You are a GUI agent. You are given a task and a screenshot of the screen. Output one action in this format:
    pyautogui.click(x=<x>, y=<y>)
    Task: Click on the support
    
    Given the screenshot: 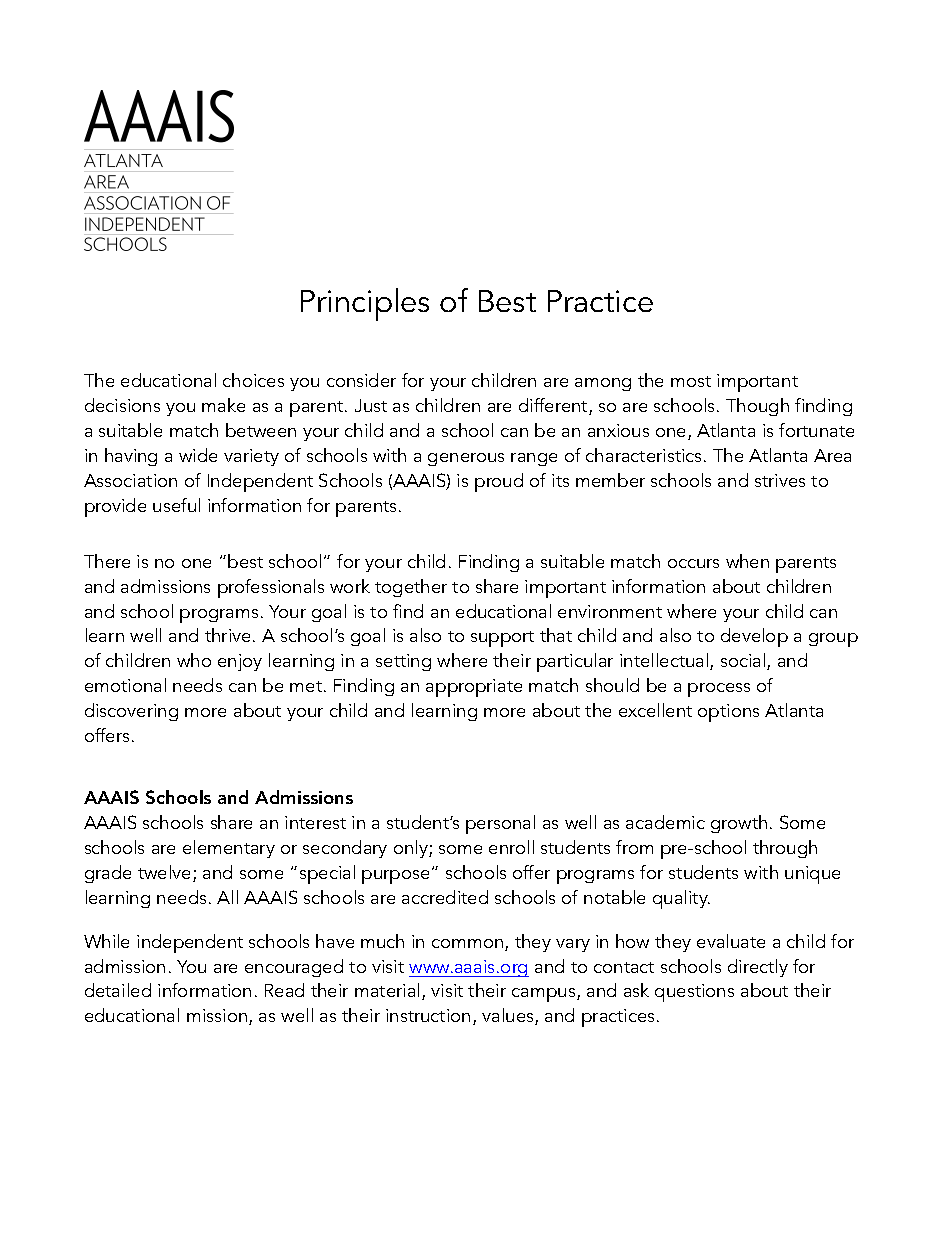 What is the action you would take?
    pyautogui.click(x=502, y=639)
